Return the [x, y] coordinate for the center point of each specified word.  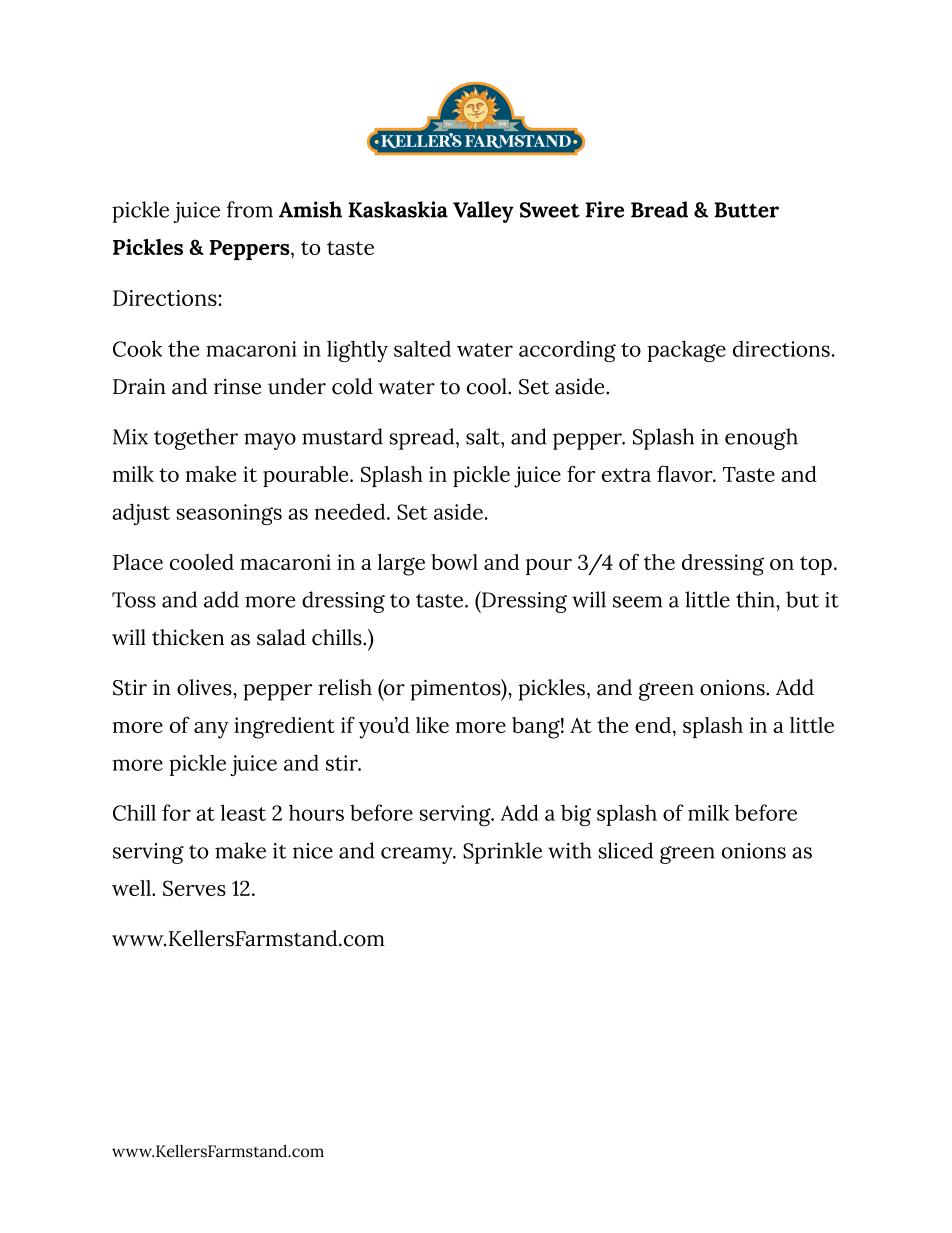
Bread [659, 209]
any [211, 730]
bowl [454, 562]
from [250, 209]
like [432, 725]
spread [423, 439]
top [816, 565]
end [653, 725]
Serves [194, 888]
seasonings [229, 514]
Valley [483, 212]
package [686, 351]
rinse [237, 386]
